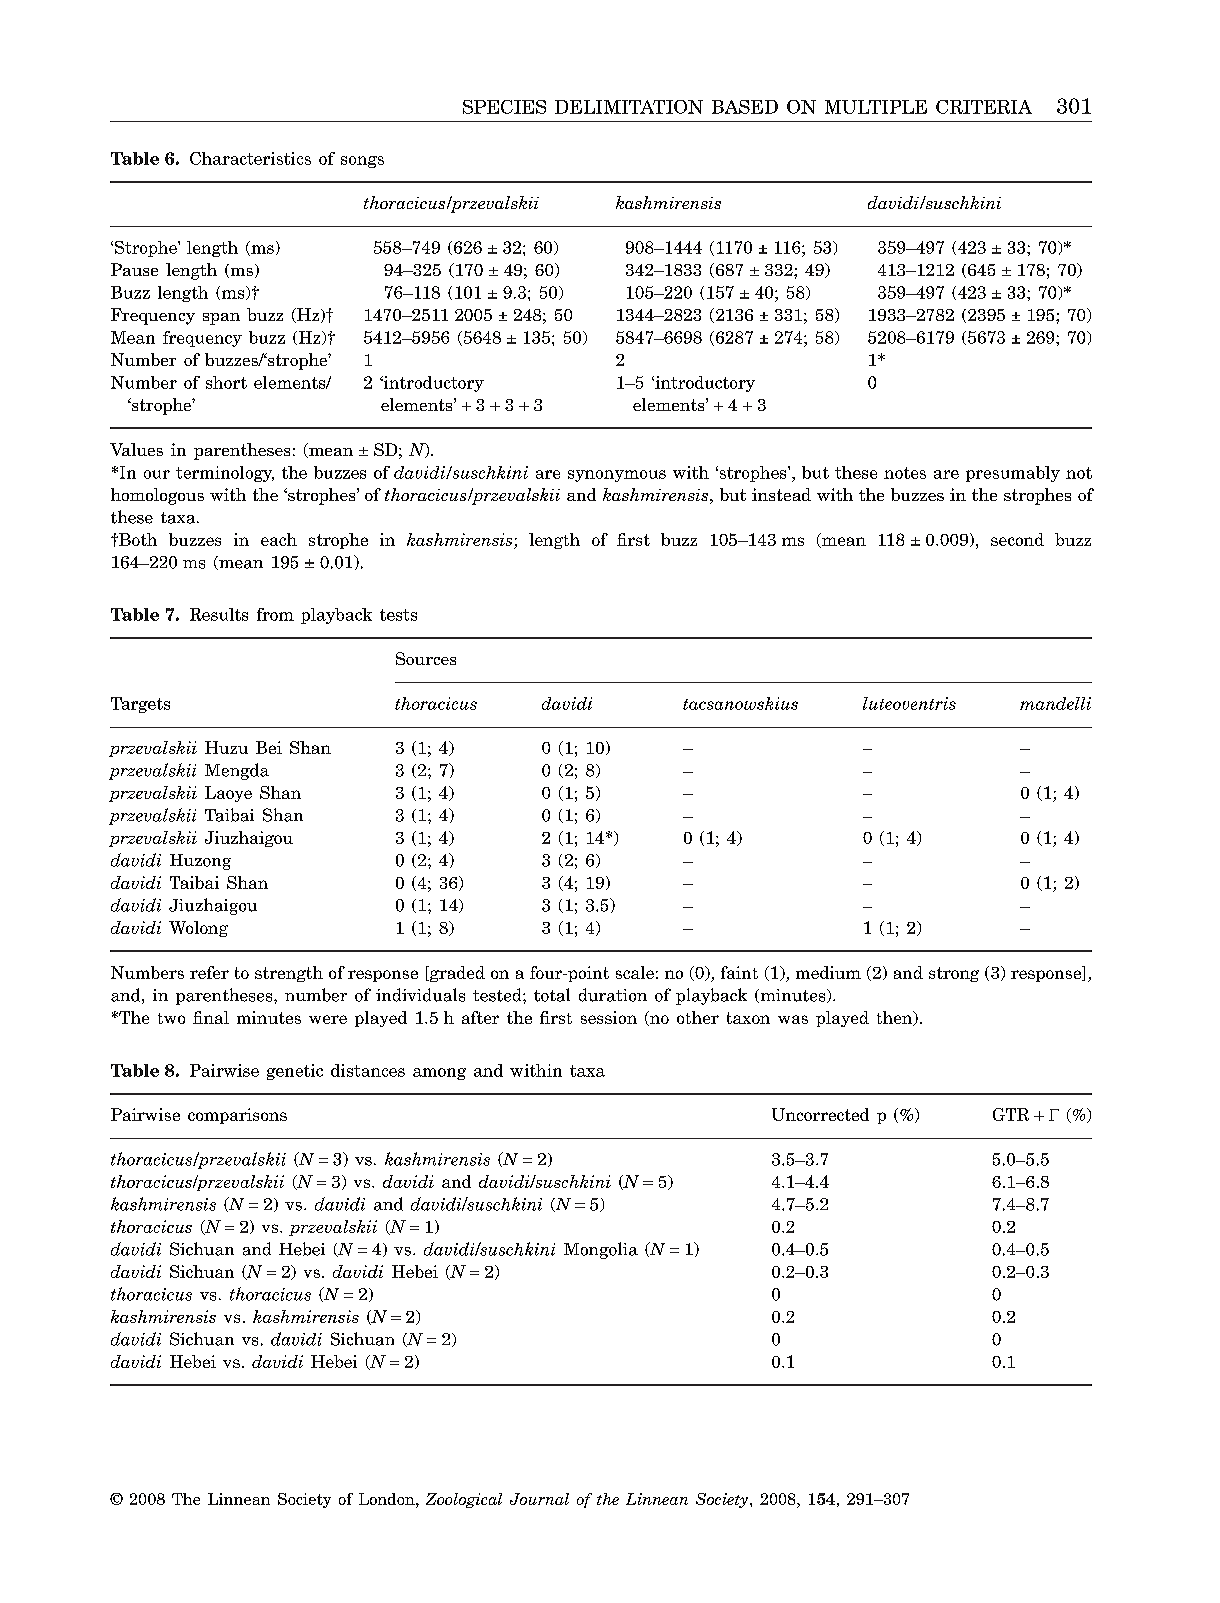 This document has height=1603, width=1220. What do you see at coordinates (876, 107) in the document?
I see `MULTIPLE` at bounding box center [876, 107].
